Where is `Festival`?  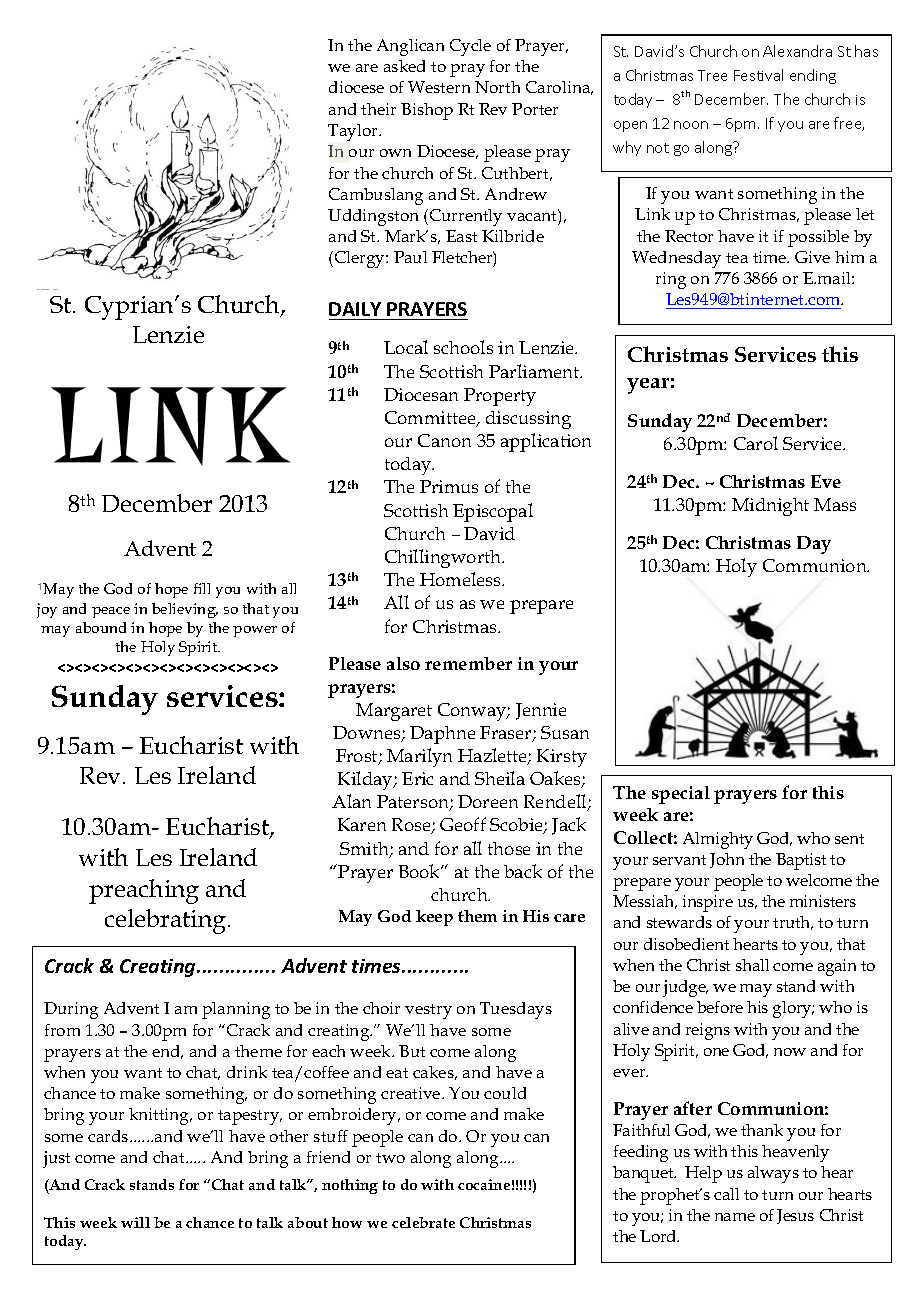
Festival is located at coordinates (758, 75).
